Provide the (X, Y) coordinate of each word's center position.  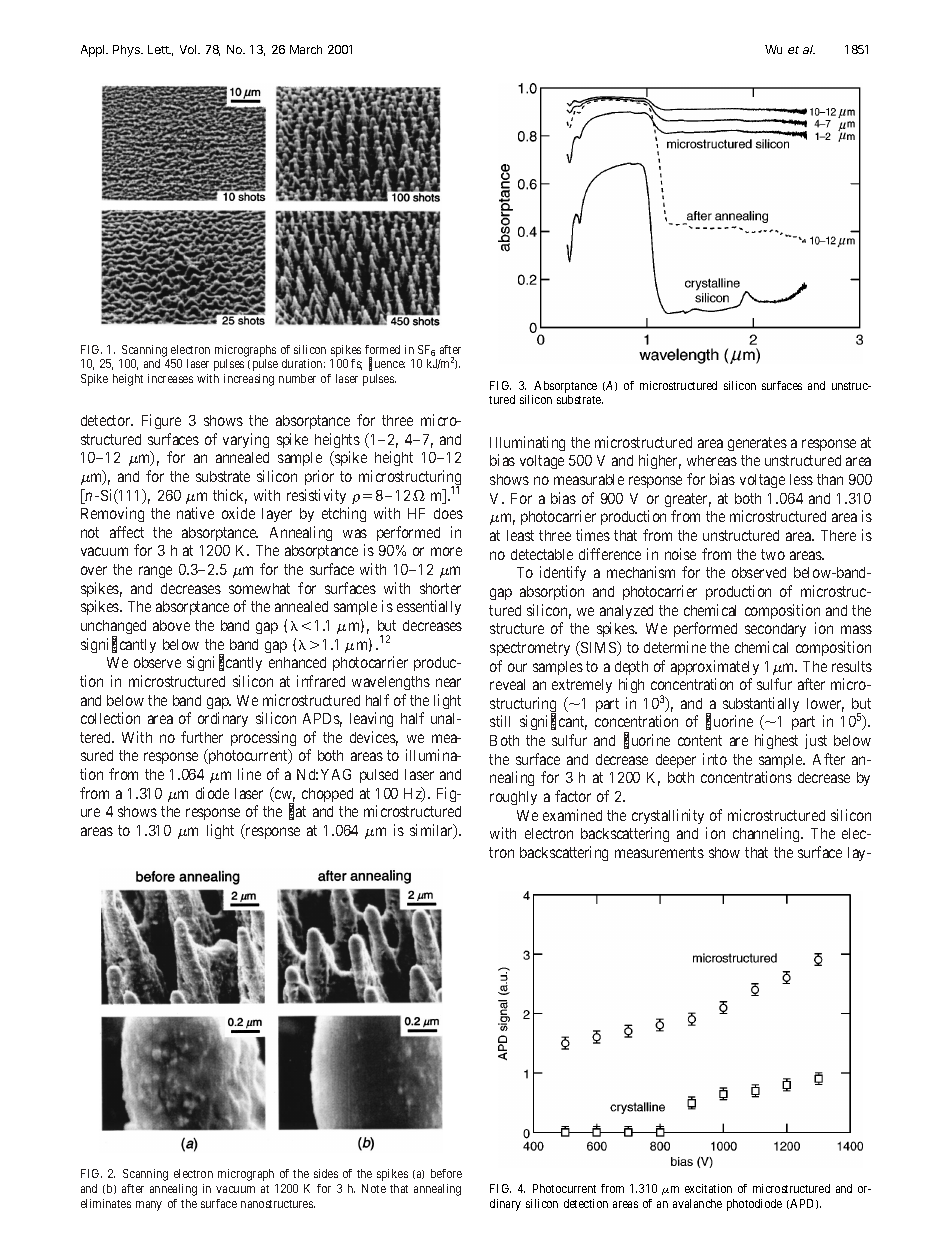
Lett (159, 49)
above (171, 625)
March (306, 49)
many (149, 1206)
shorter (440, 588)
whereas (712, 460)
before (446, 1173)
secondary (775, 630)
